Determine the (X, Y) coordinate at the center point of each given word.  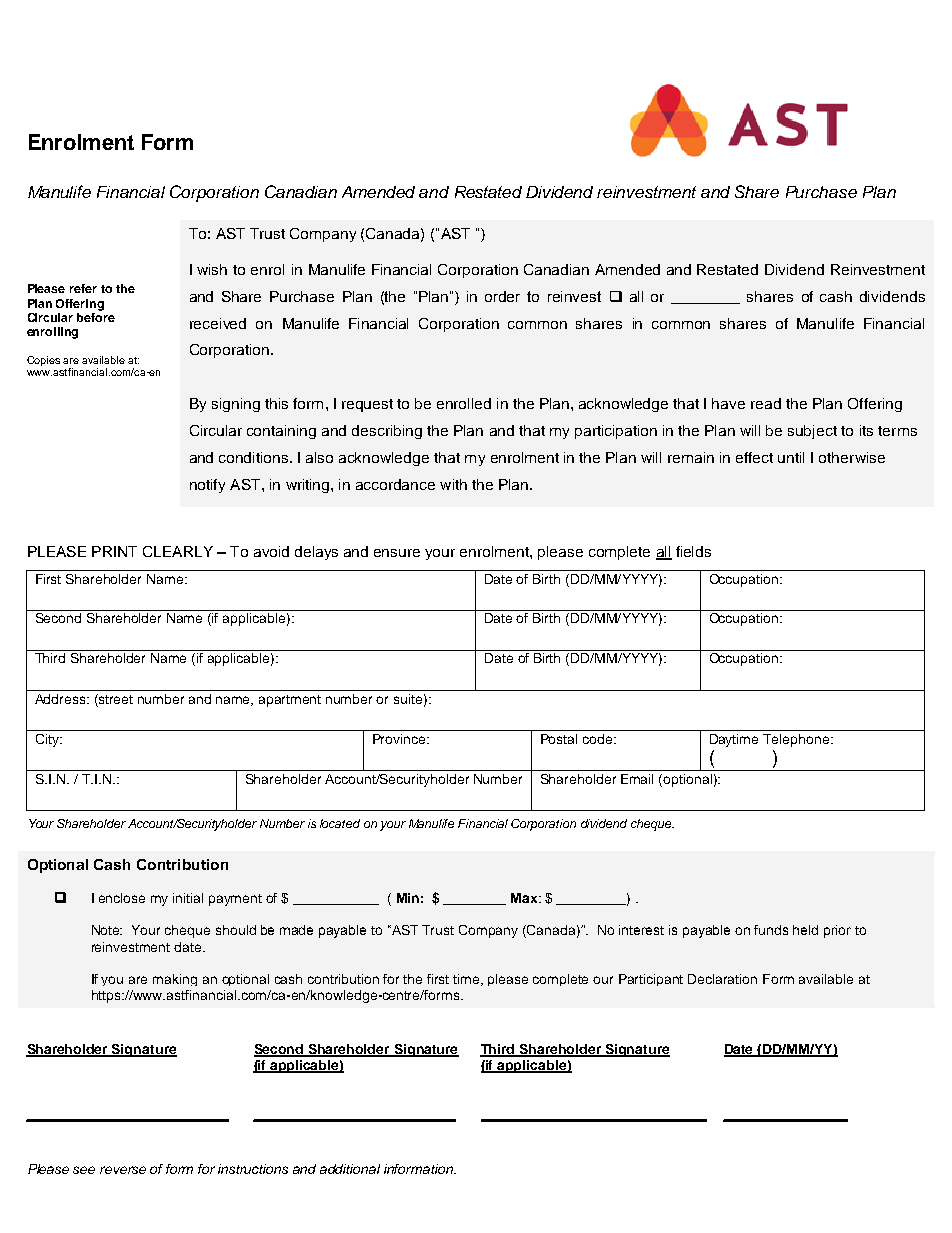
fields (693, 551)
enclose (122, 898)
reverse (123, 1170)
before (96, 316)
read (766, 403)
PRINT (114, 551)
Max (525, 898)
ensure (397, 553)
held (805, 930)
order (502, 296)
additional (350, 1169)
